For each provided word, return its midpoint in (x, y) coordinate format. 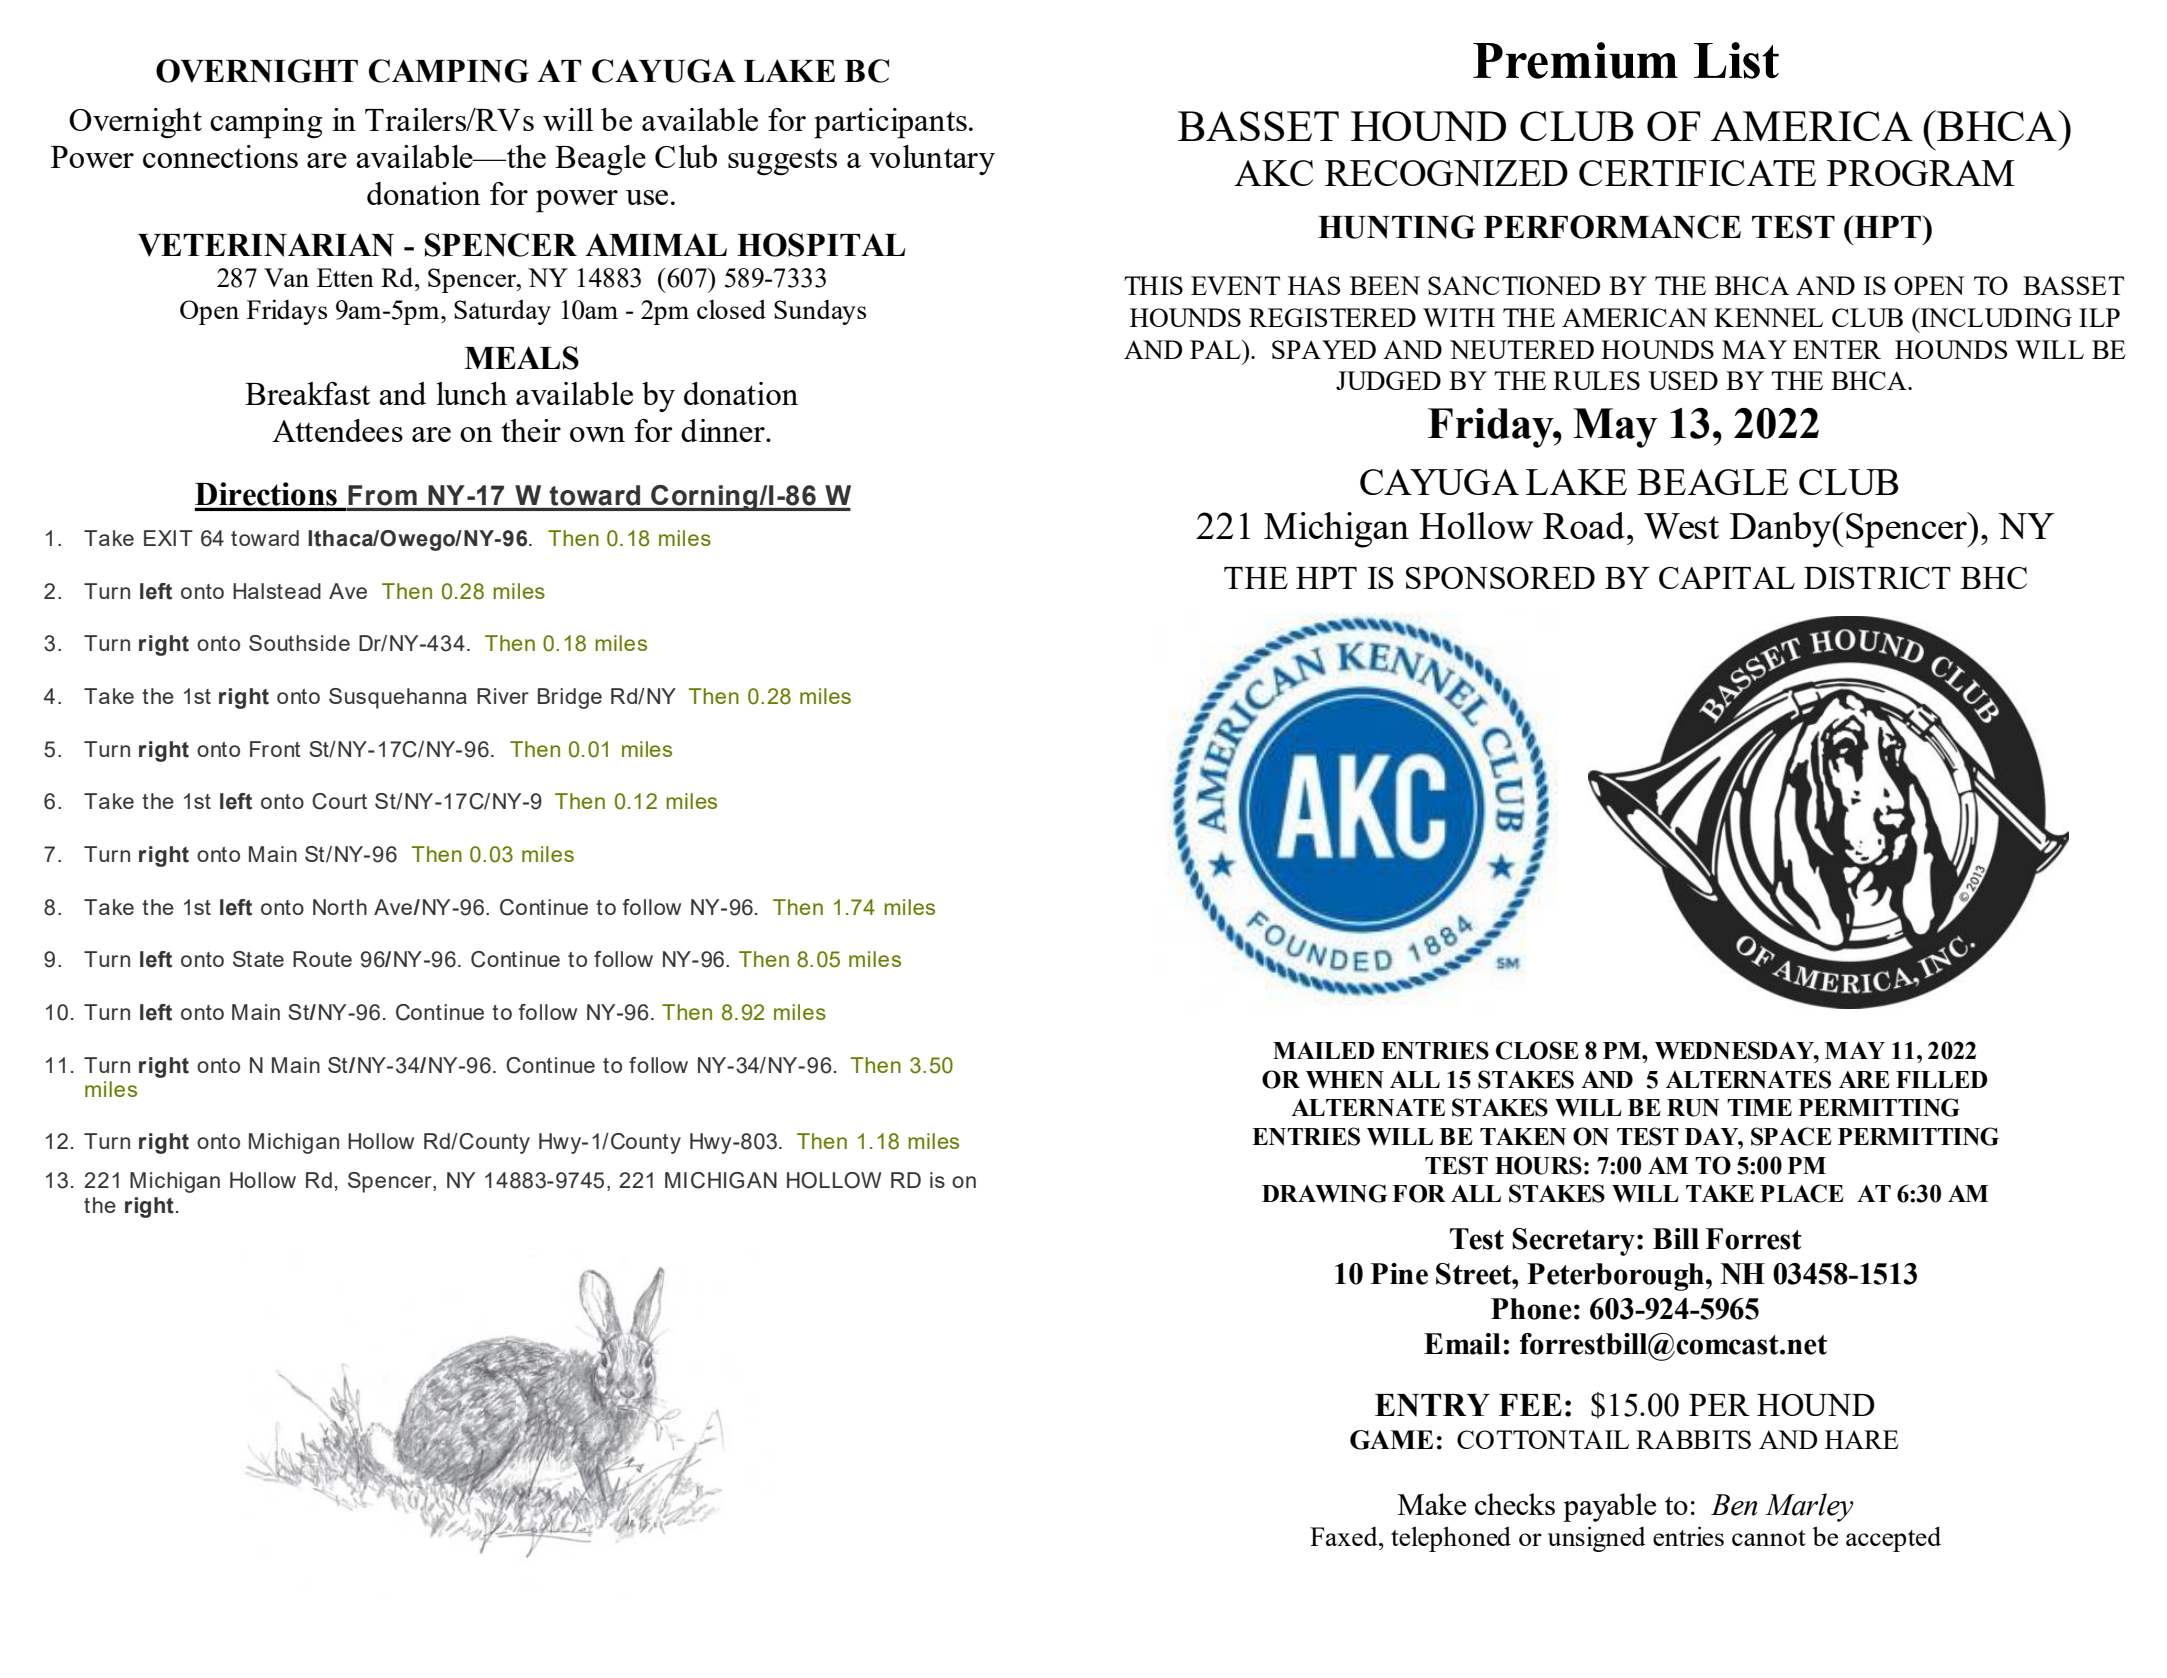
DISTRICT (1877, 578)
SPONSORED (1500, 578)
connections (220, 156)
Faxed (1345, 1536)
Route (322, 959)
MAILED (1324, 1050)
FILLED (1942, 1079)
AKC (1273, 173)
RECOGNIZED (1446, 173)
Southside (299, 643)
